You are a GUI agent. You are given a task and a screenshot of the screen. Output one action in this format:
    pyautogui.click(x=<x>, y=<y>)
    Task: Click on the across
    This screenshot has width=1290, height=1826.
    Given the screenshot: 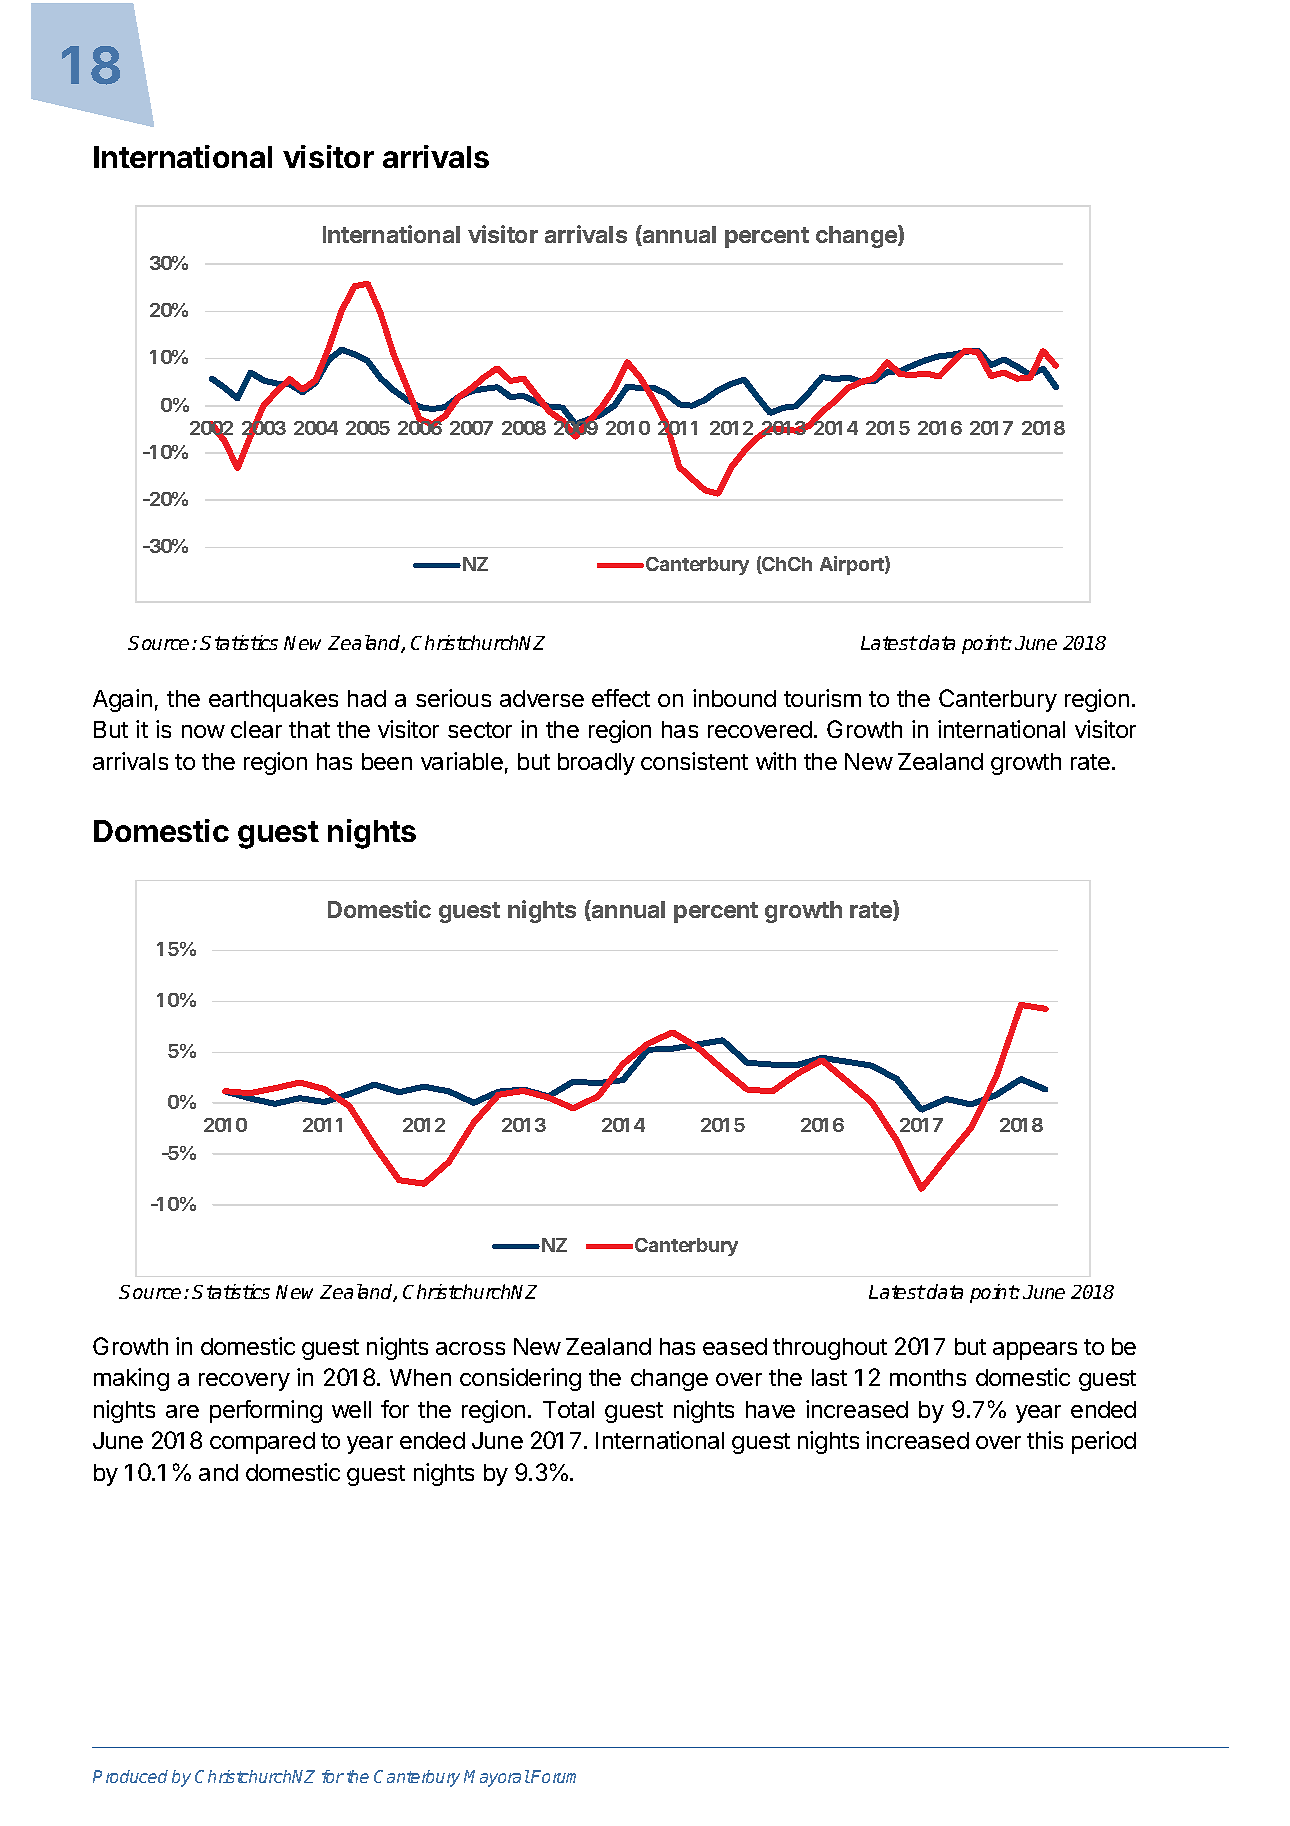 What is the action you would take?
    pyautogui.click(x=470, y=1348)
